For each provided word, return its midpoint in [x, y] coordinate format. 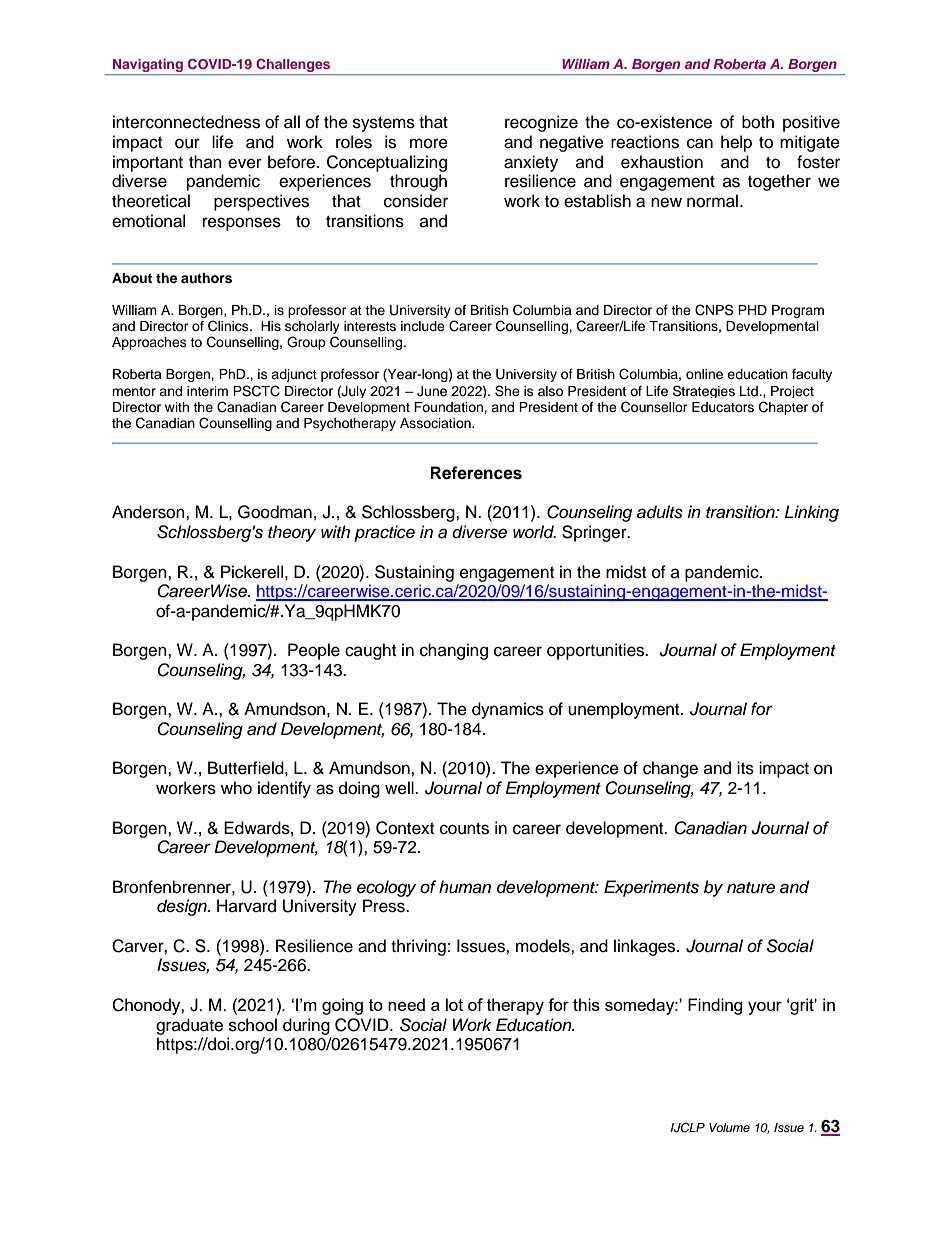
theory [292, 533]
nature [751, 888]
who [236, 788]
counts [464, 829]
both [758, 122]
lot [454, 1004]
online [704, 374]
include [423, 326]
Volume [729, 1127]
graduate [189, 1026]
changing [454, 651]
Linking [812, 513]
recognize [541, 123]
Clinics [229, 326]
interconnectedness [186, 122]
